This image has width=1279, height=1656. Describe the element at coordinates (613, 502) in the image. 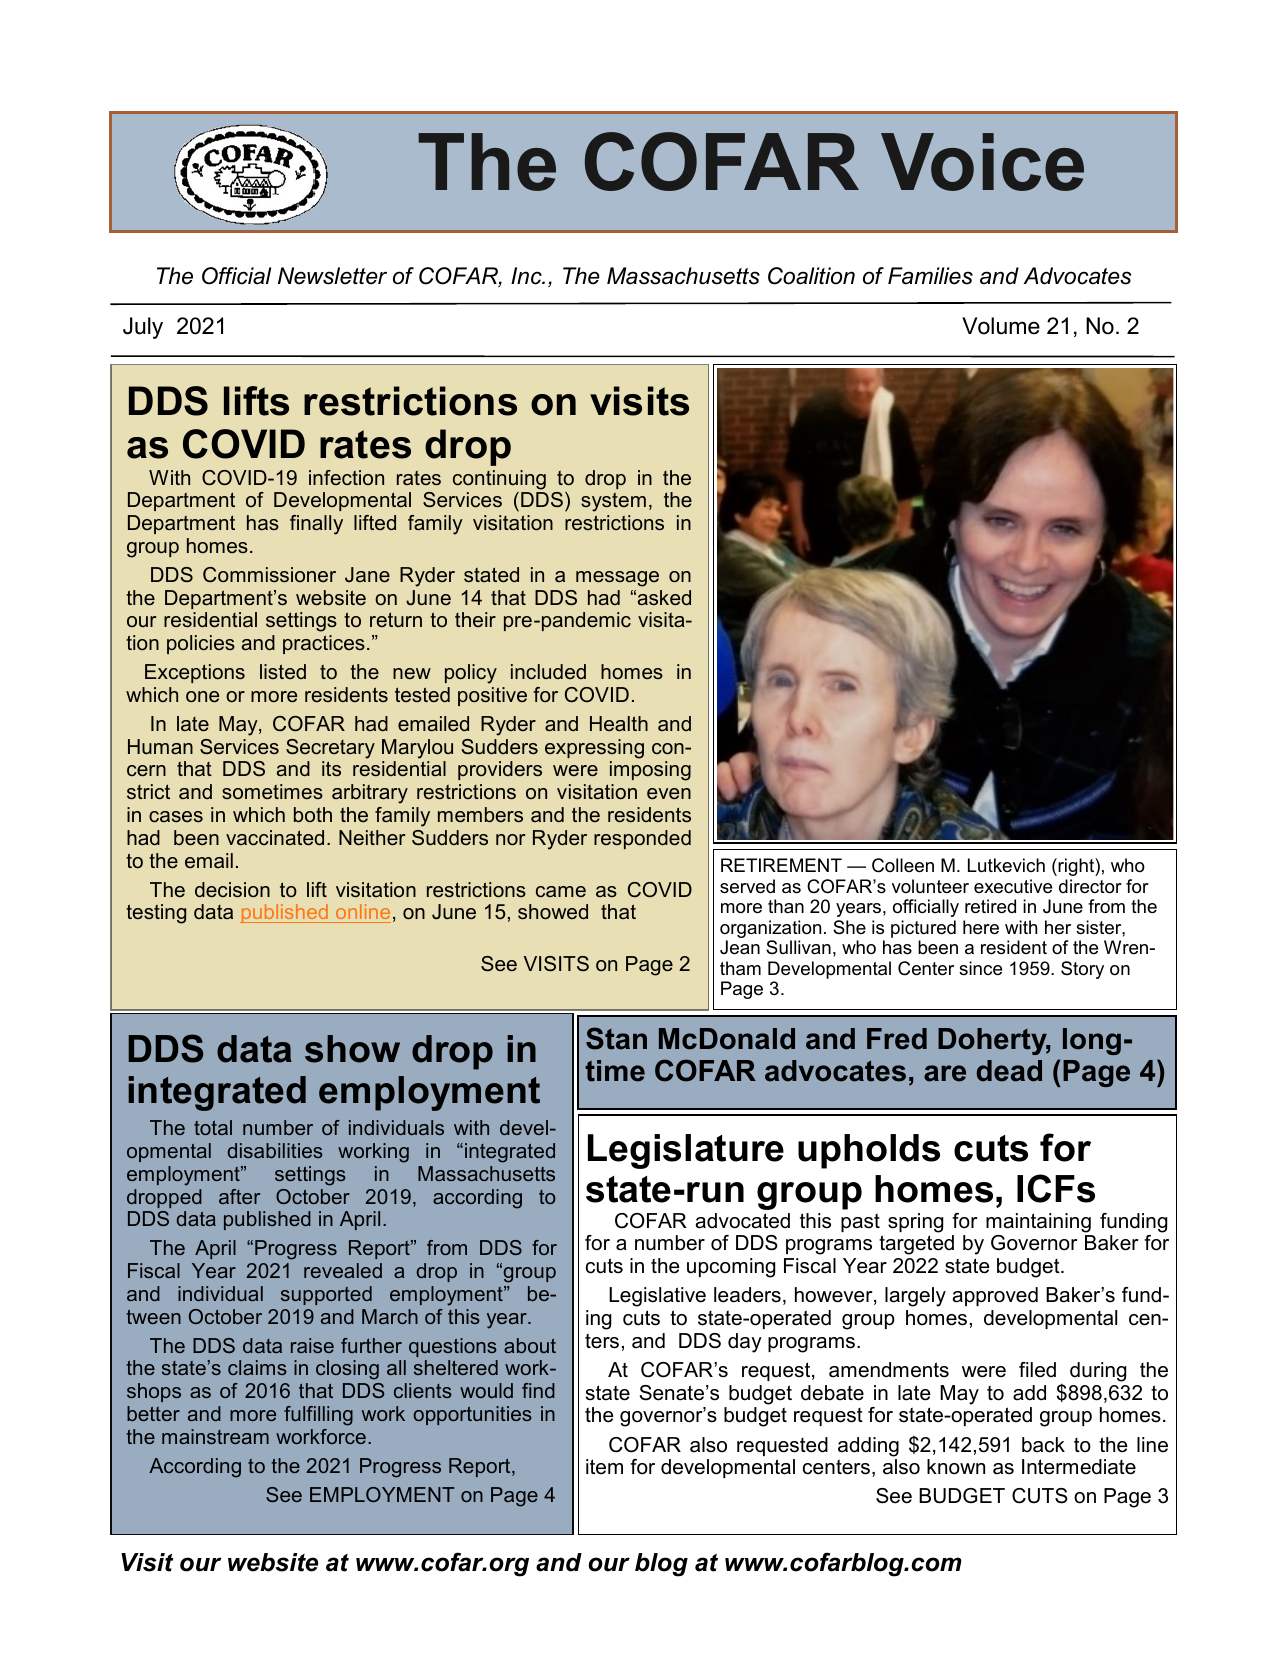

I see `system` at that location.
